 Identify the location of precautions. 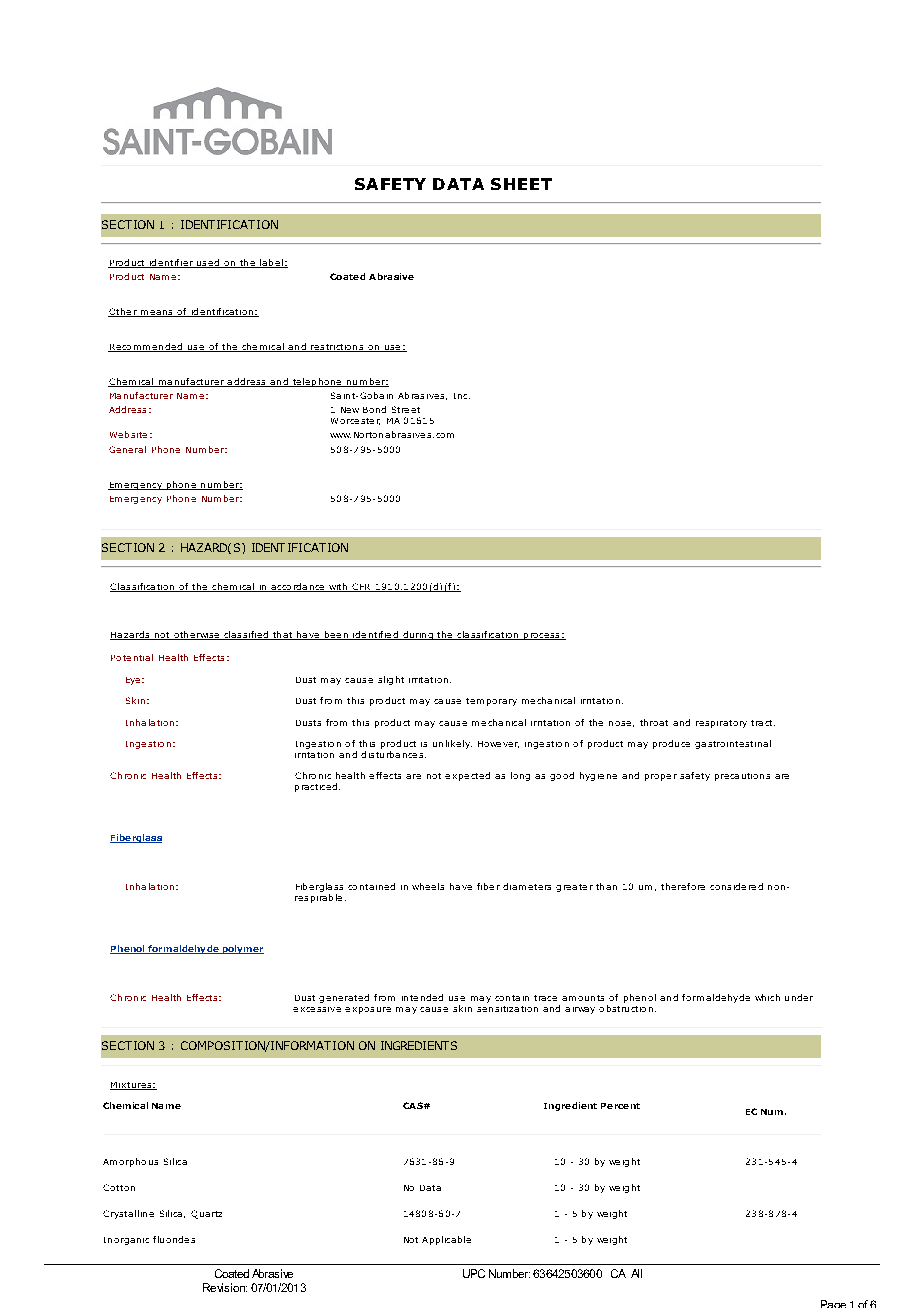
(742, 777).
